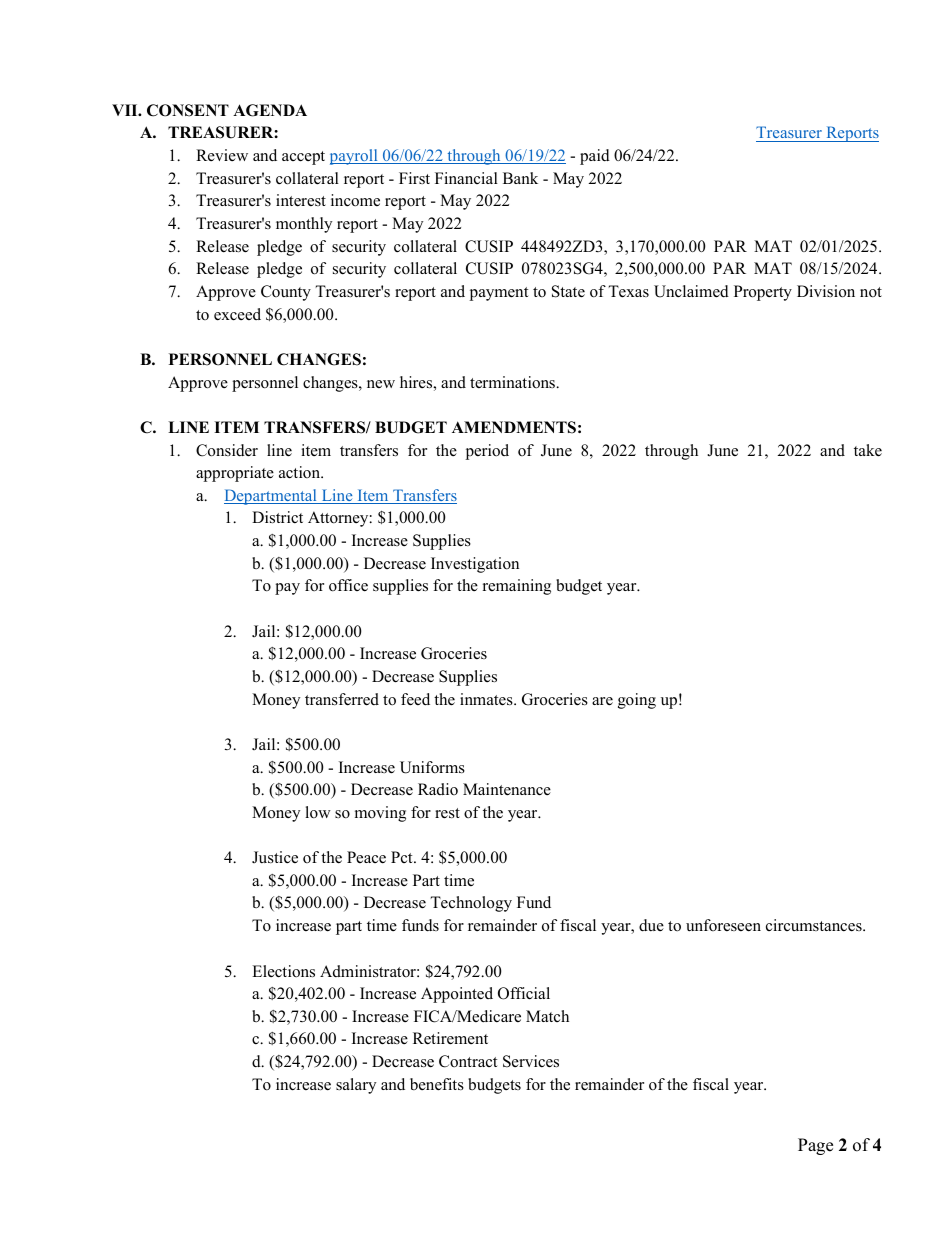 This image has height=1233, width=952. I want to click on Consider, so click(227, 450).
